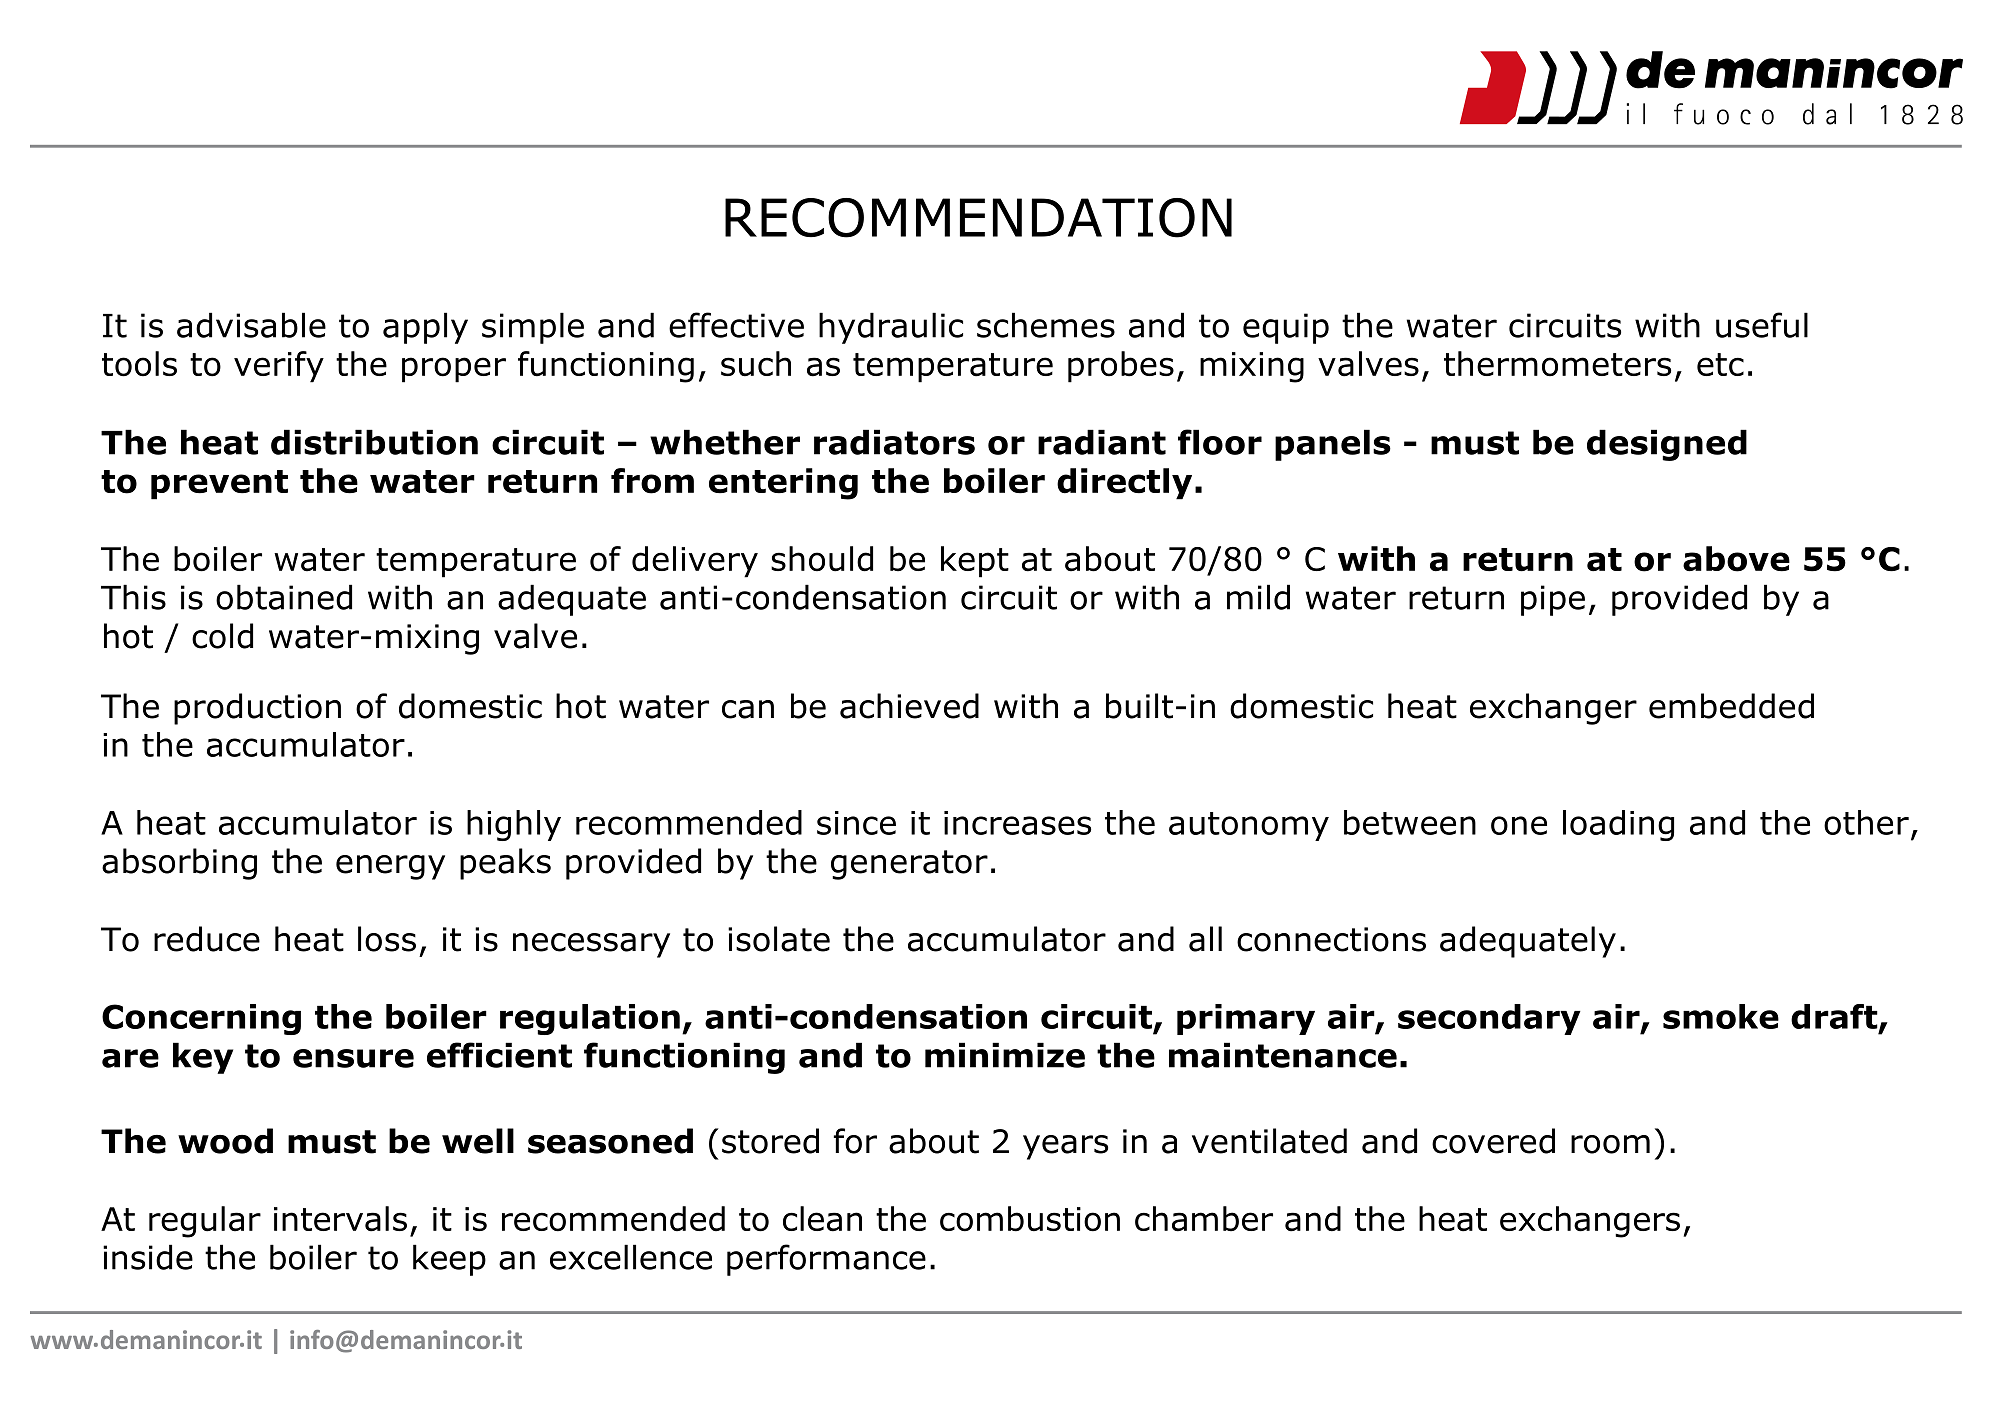 The height and width of the page is (1409, 1993). I want to click on useful, so click(1762, 325).
